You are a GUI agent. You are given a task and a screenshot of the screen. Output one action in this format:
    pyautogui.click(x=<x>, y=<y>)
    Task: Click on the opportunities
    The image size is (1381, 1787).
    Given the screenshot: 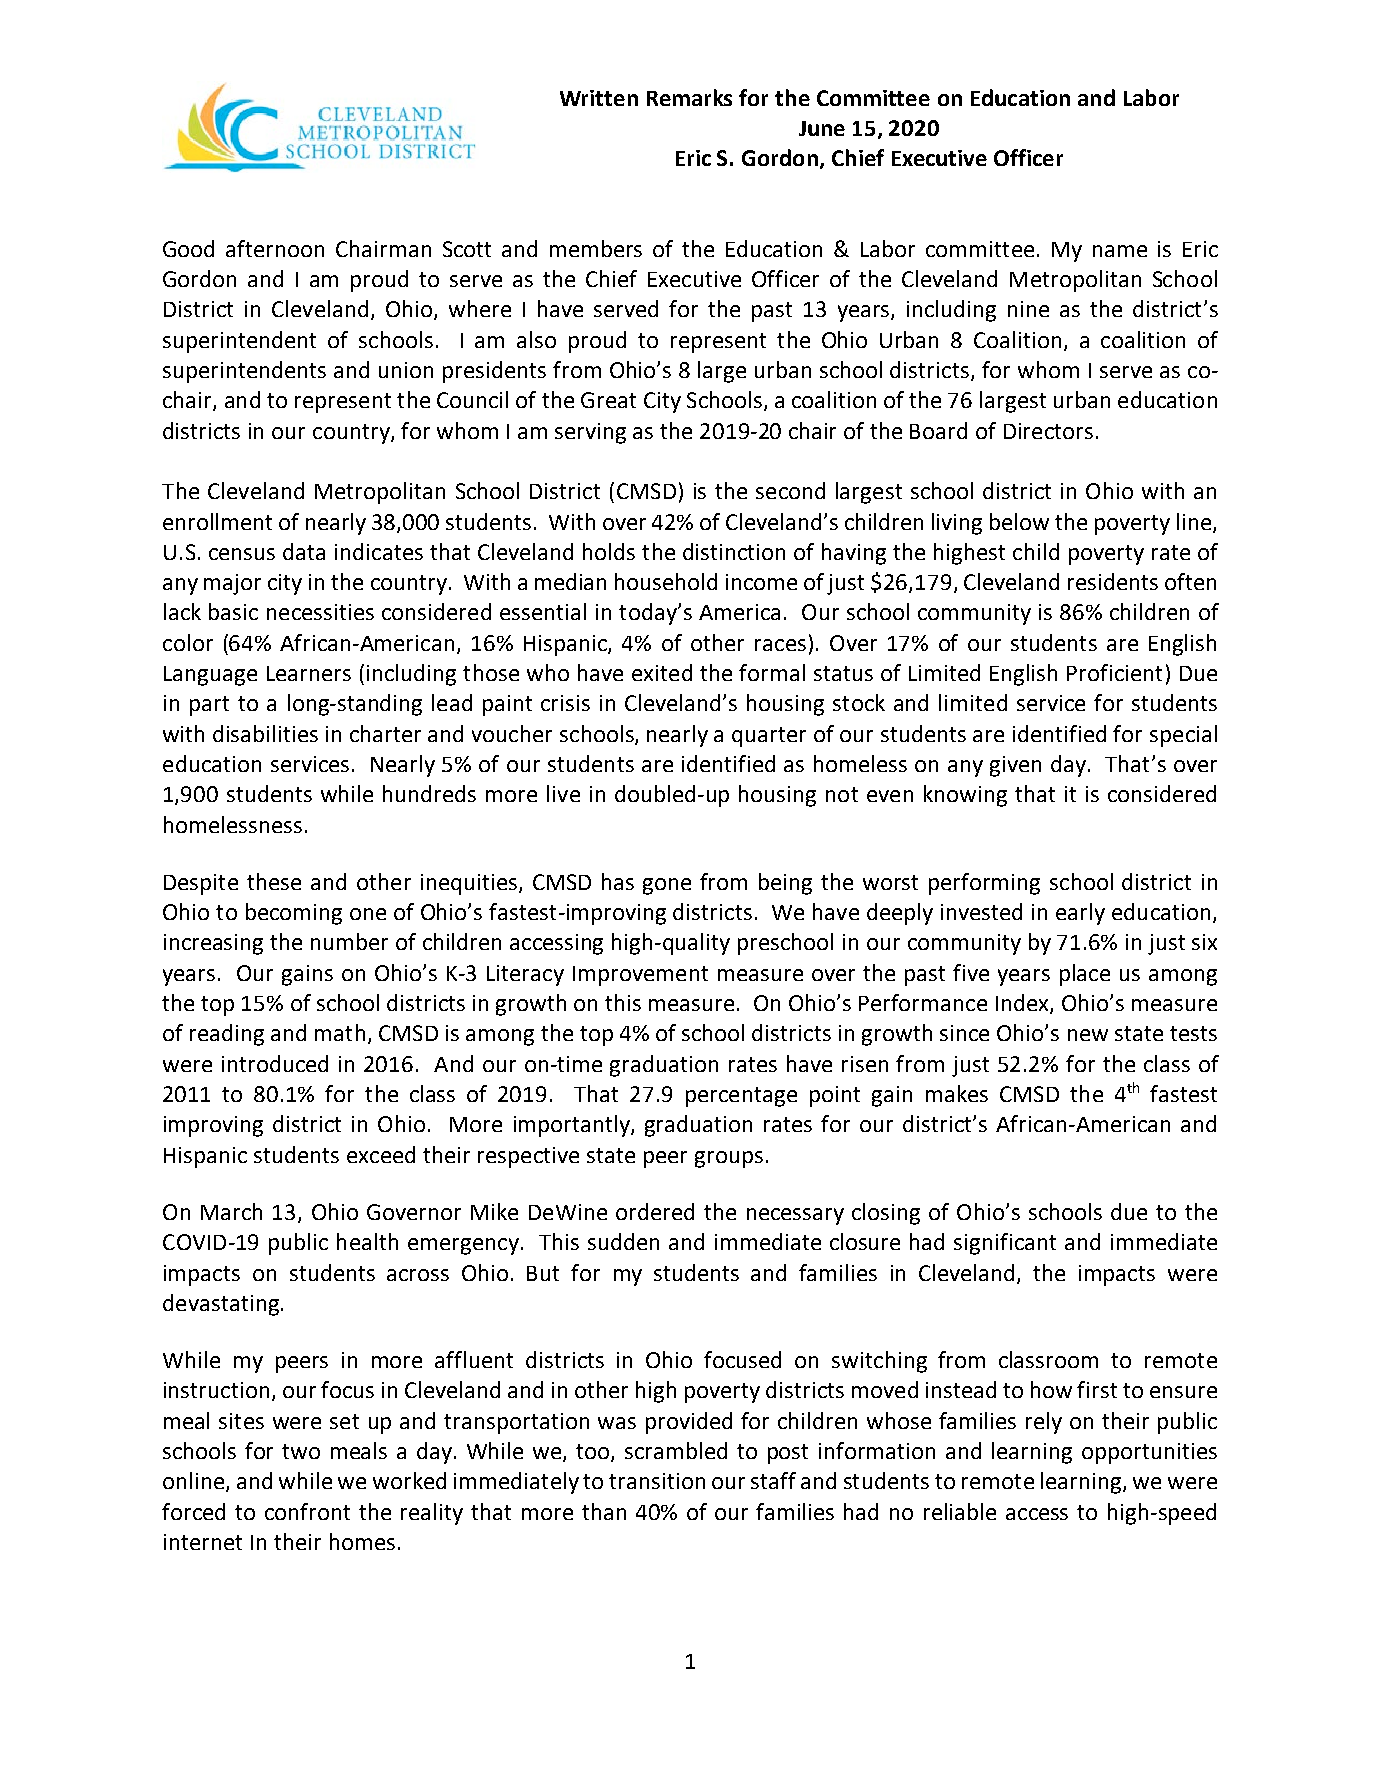 What is the action you would take?
    pyautogui.click(x=1149, y=1453)
